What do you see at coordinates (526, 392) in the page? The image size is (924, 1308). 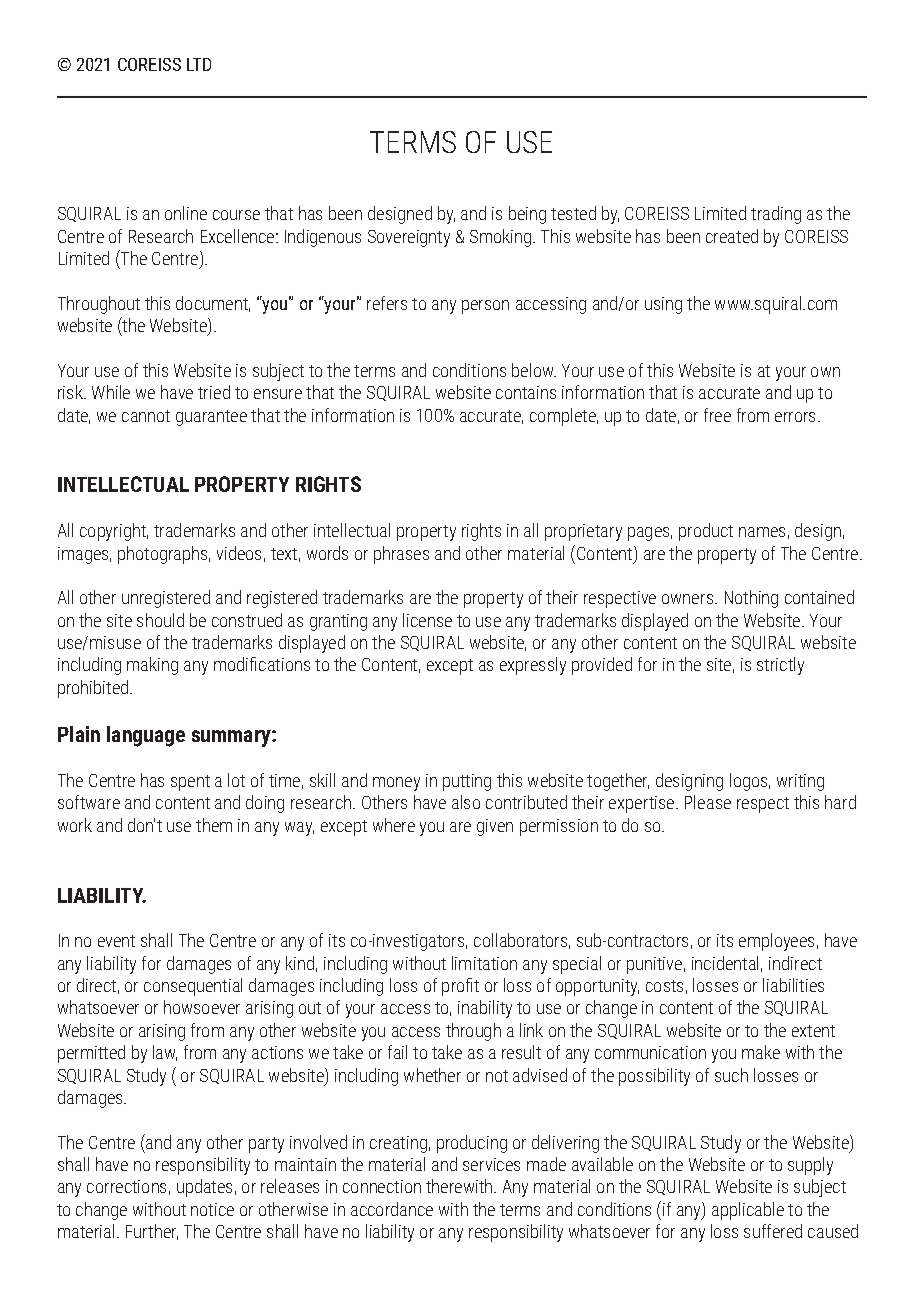 I see `contains` at bounding box center [526, 392].
